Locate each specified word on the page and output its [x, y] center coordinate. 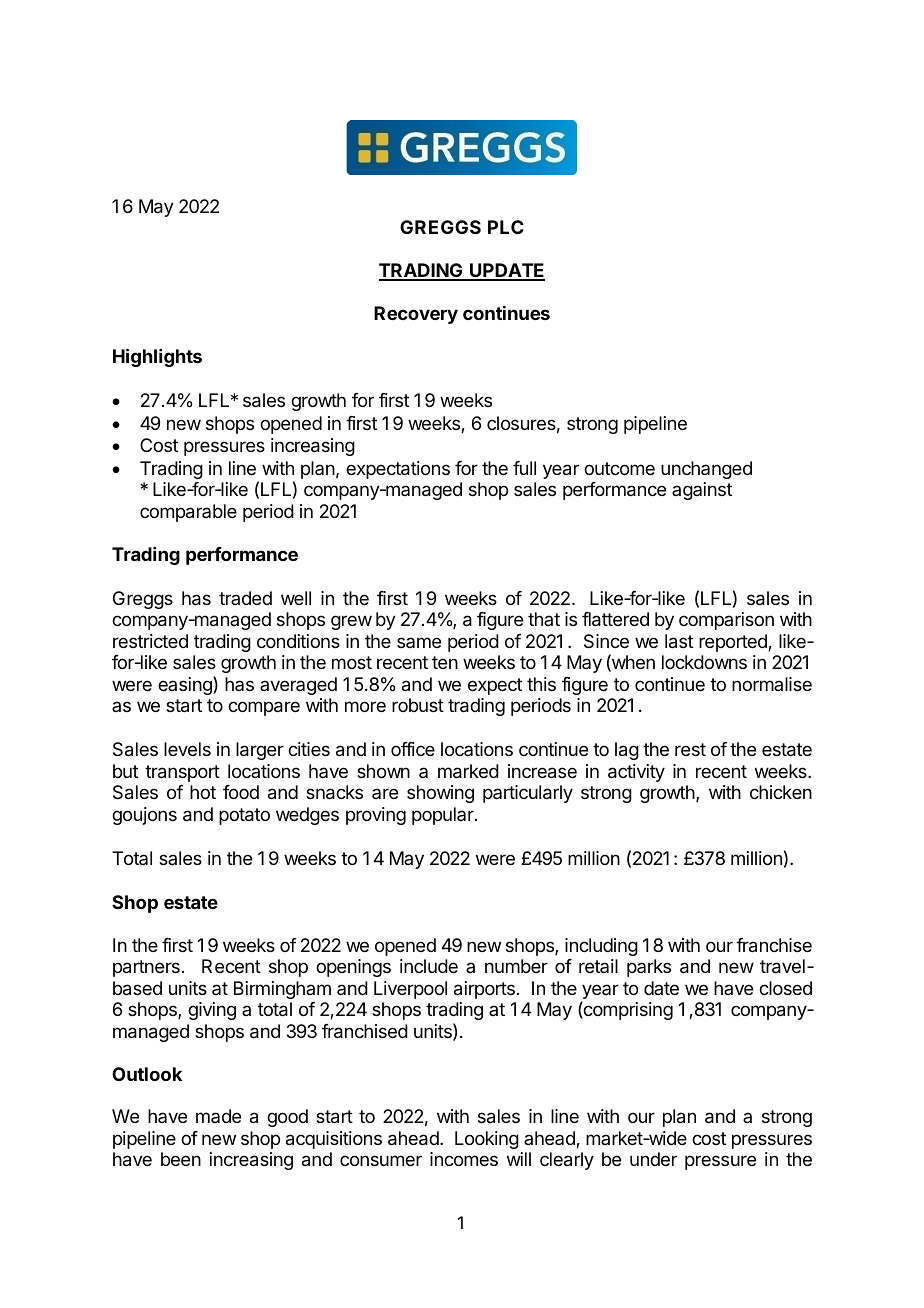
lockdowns [704, 662]
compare [264, 708]
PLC [506, 227]
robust [418, 705]
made [218, 1116]
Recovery [416, 315]
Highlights [157, 357]
